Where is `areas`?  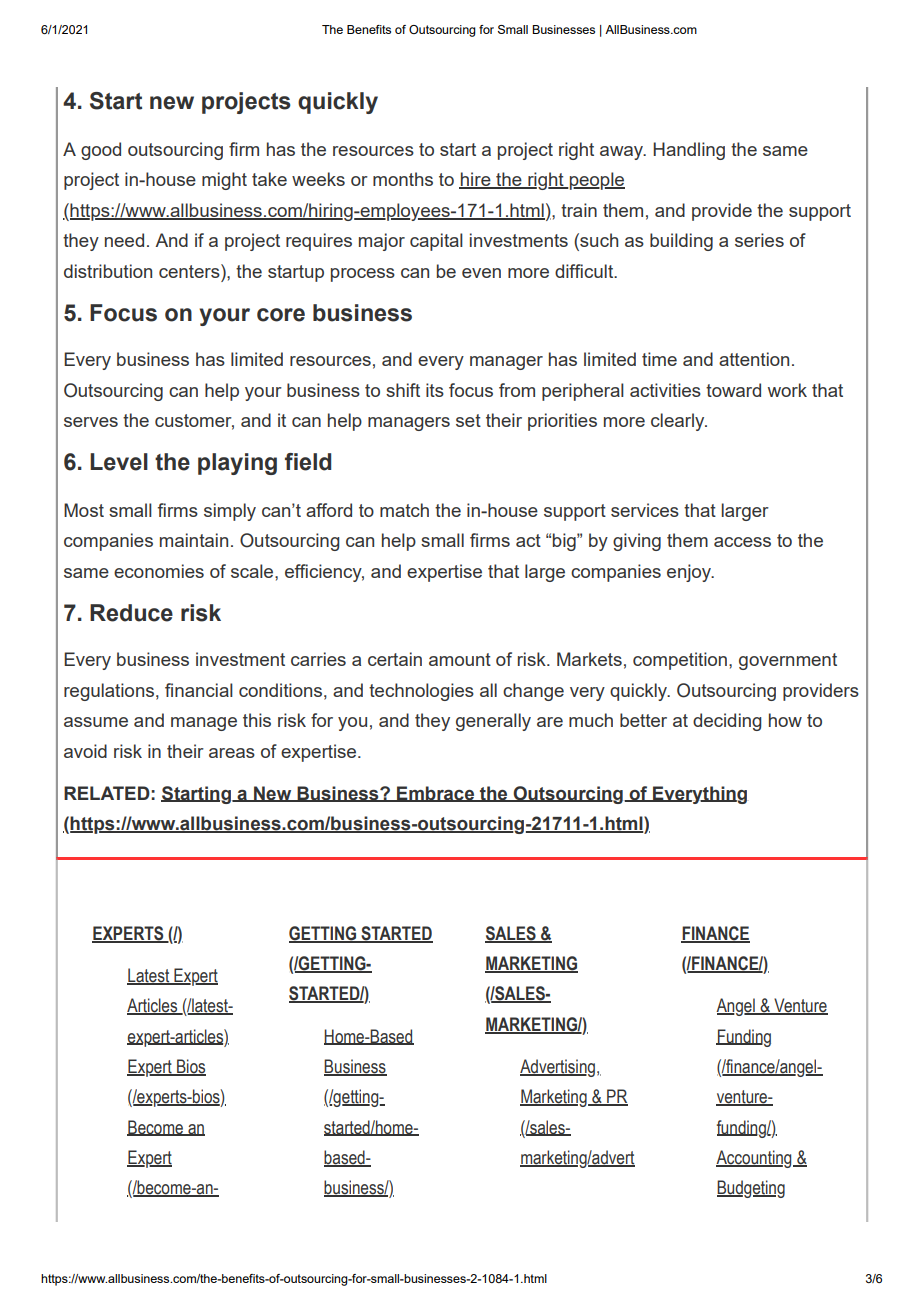
areas is located at coordinates (232, 753).
